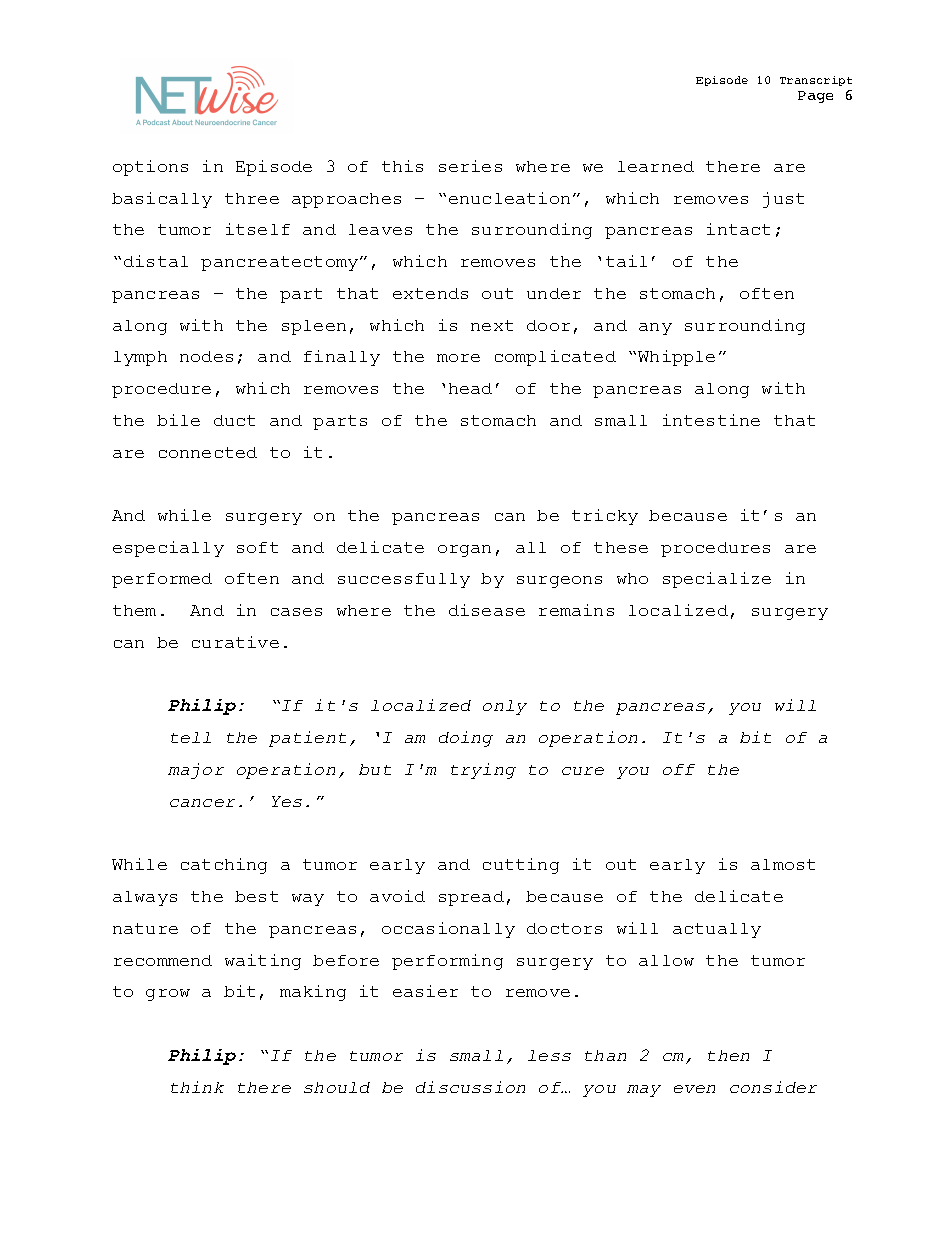 The width and height of the document is (952, 1233). Describe the element at coordinates (711, 420) in the document. I see `intestine` at that location.
